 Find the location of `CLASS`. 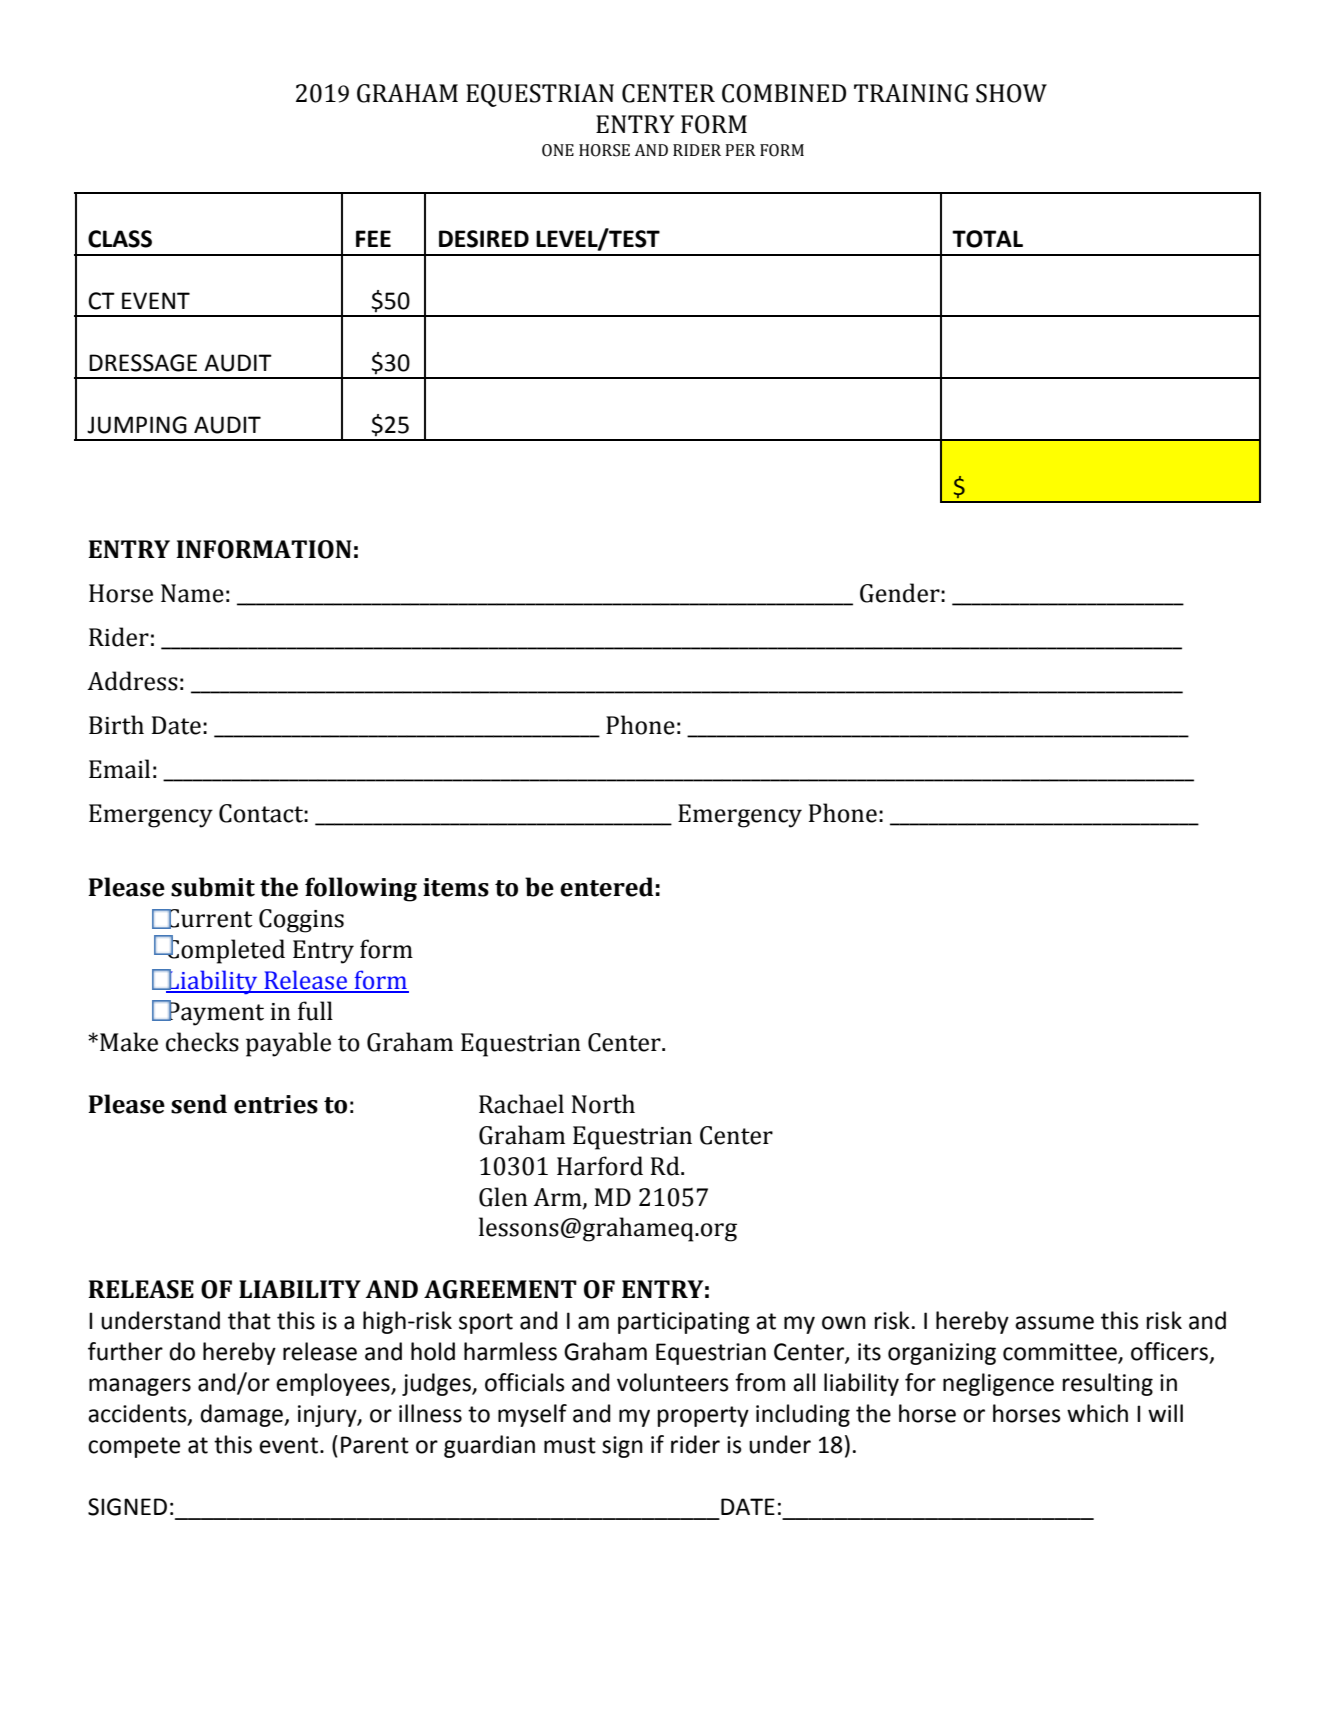

CLASS is located at coordinates (120, 239).
